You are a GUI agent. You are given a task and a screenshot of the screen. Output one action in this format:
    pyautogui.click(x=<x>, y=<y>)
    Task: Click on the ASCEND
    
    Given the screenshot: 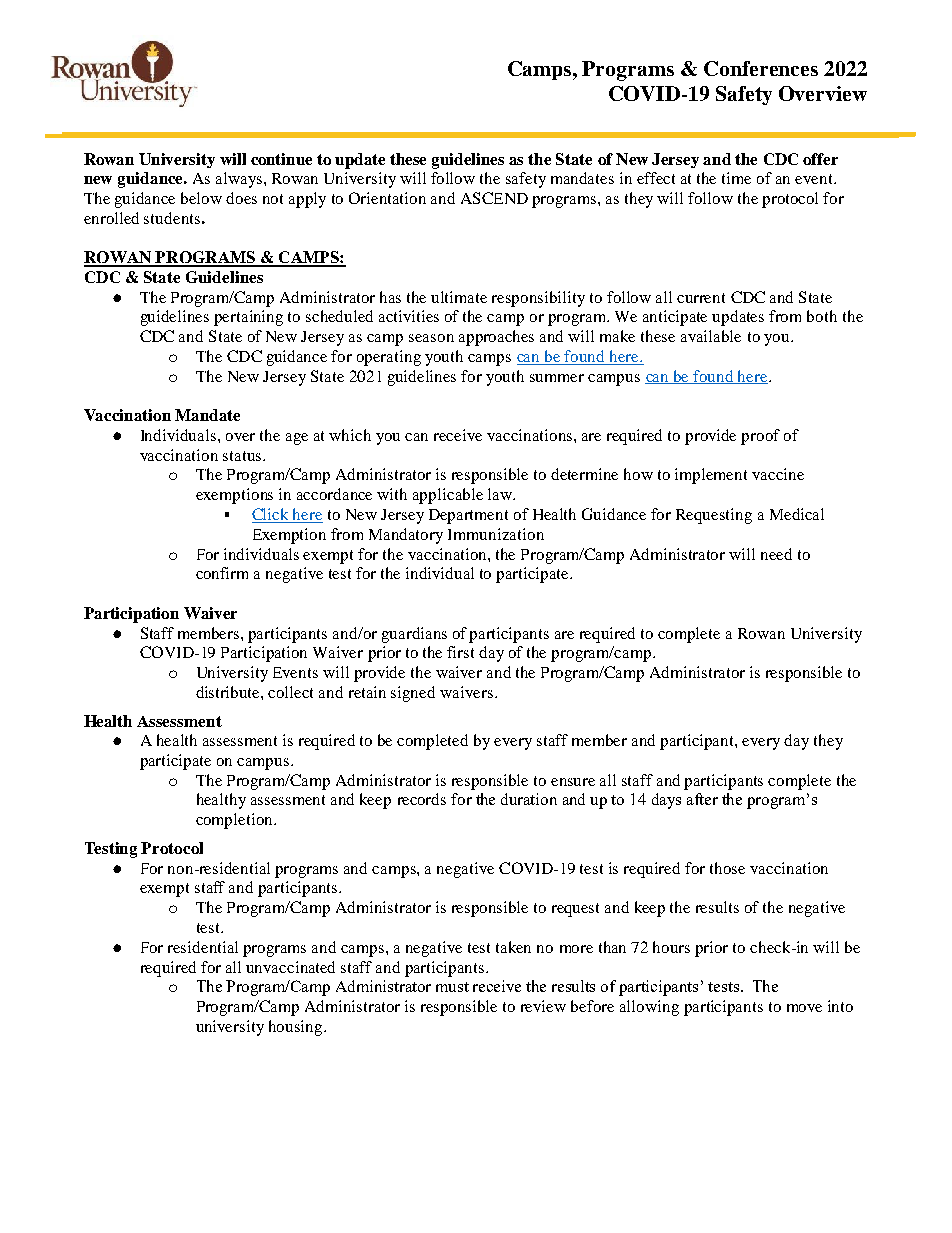 What is the action you would take?
    pyautogui.click(x=494, y=198)
